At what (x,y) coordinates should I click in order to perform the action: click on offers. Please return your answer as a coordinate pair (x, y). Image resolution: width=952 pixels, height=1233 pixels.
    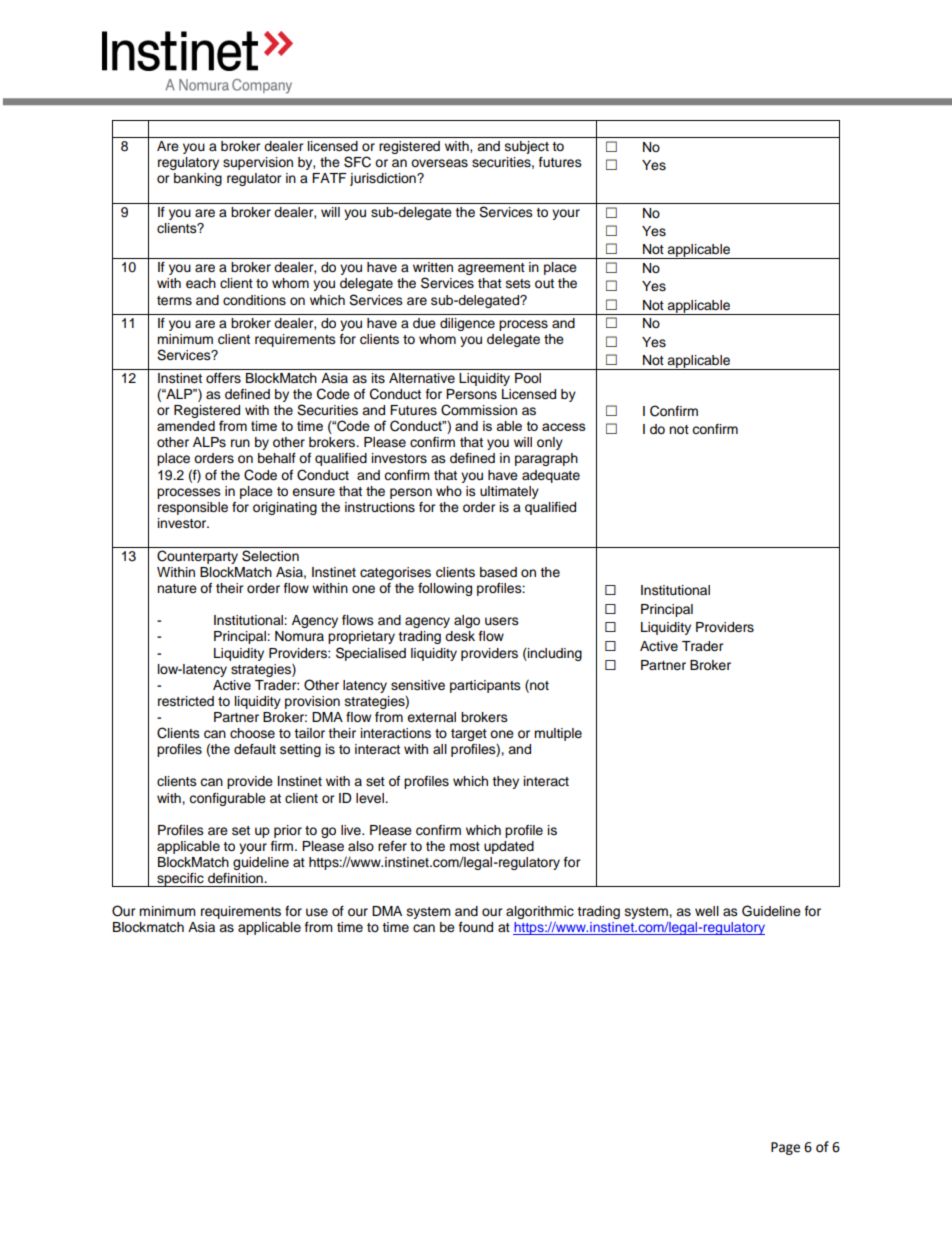
    Looking at the image, I should click on (223, 378).
